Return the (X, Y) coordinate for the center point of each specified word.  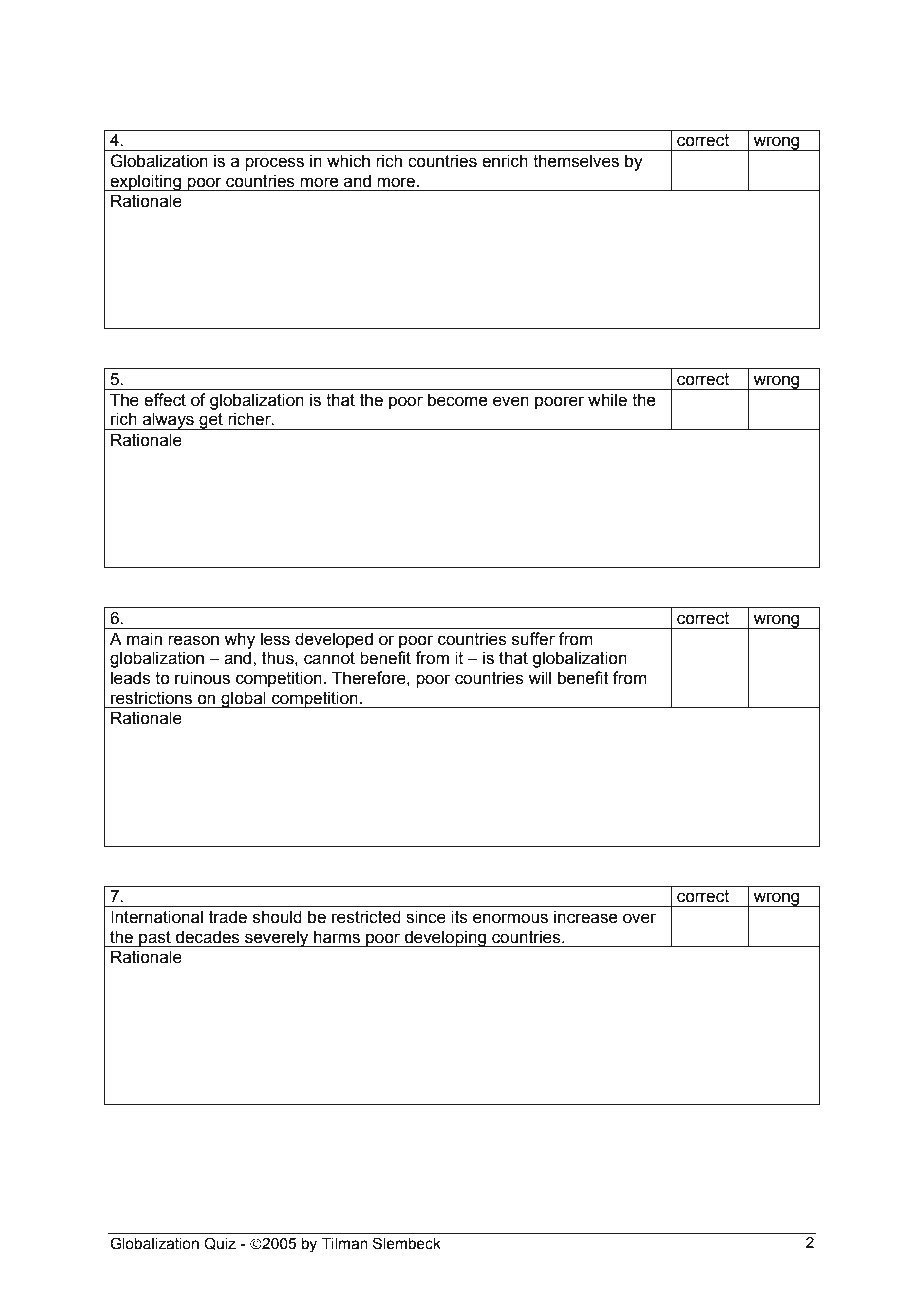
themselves (576, 161)
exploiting (146, 182)
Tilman (345, 1244)
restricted (366, 917)
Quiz (220, 1243)
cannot (329, 658)
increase (586, 917)
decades (207, 937)
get (211, 421)
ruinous (202, 678)
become (458, 400)
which (348, 161)
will (539, 677)
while (607, 400)
